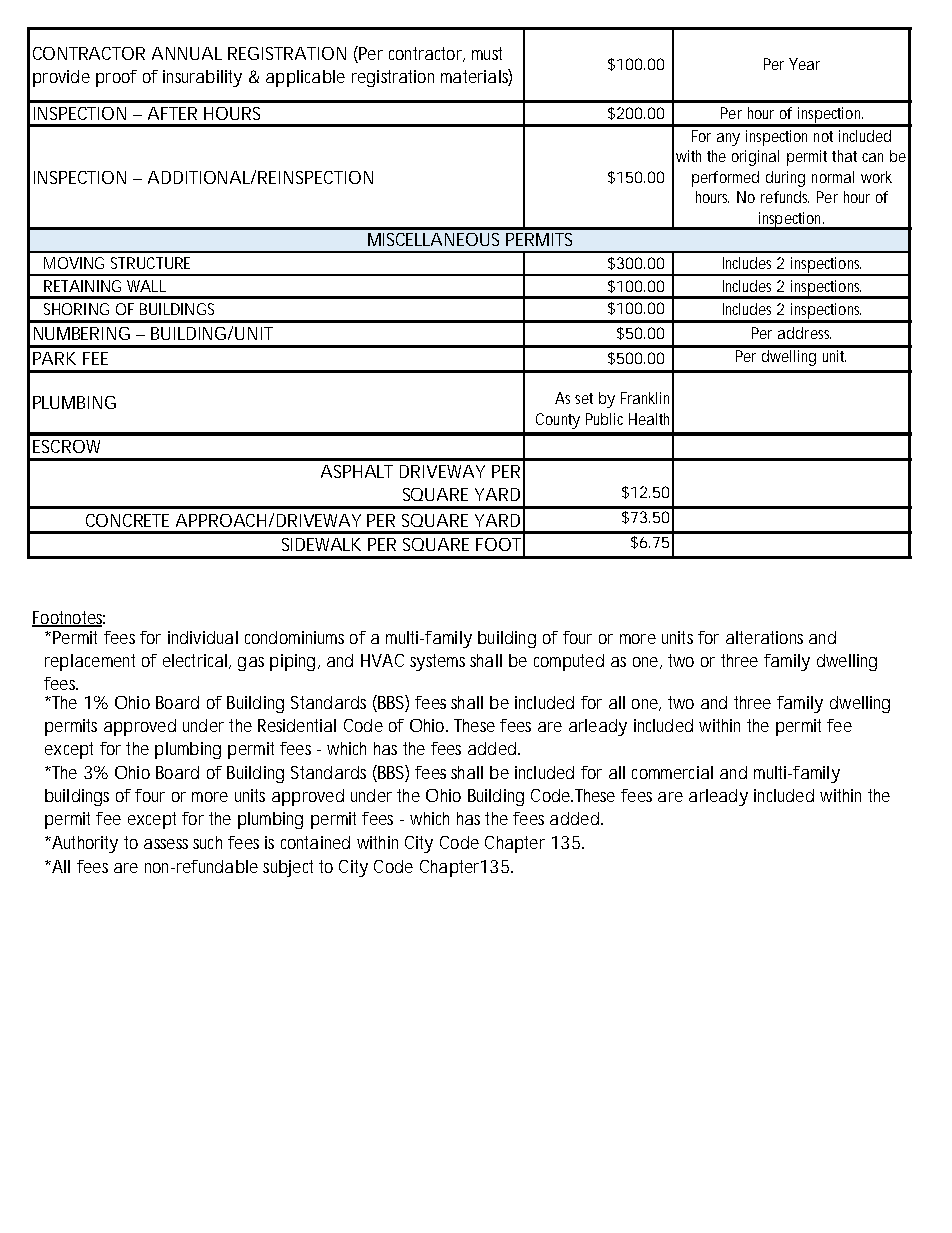 The height and width of the screenshot is (1233, 952). I want to click on proof, so click(116, 78).
